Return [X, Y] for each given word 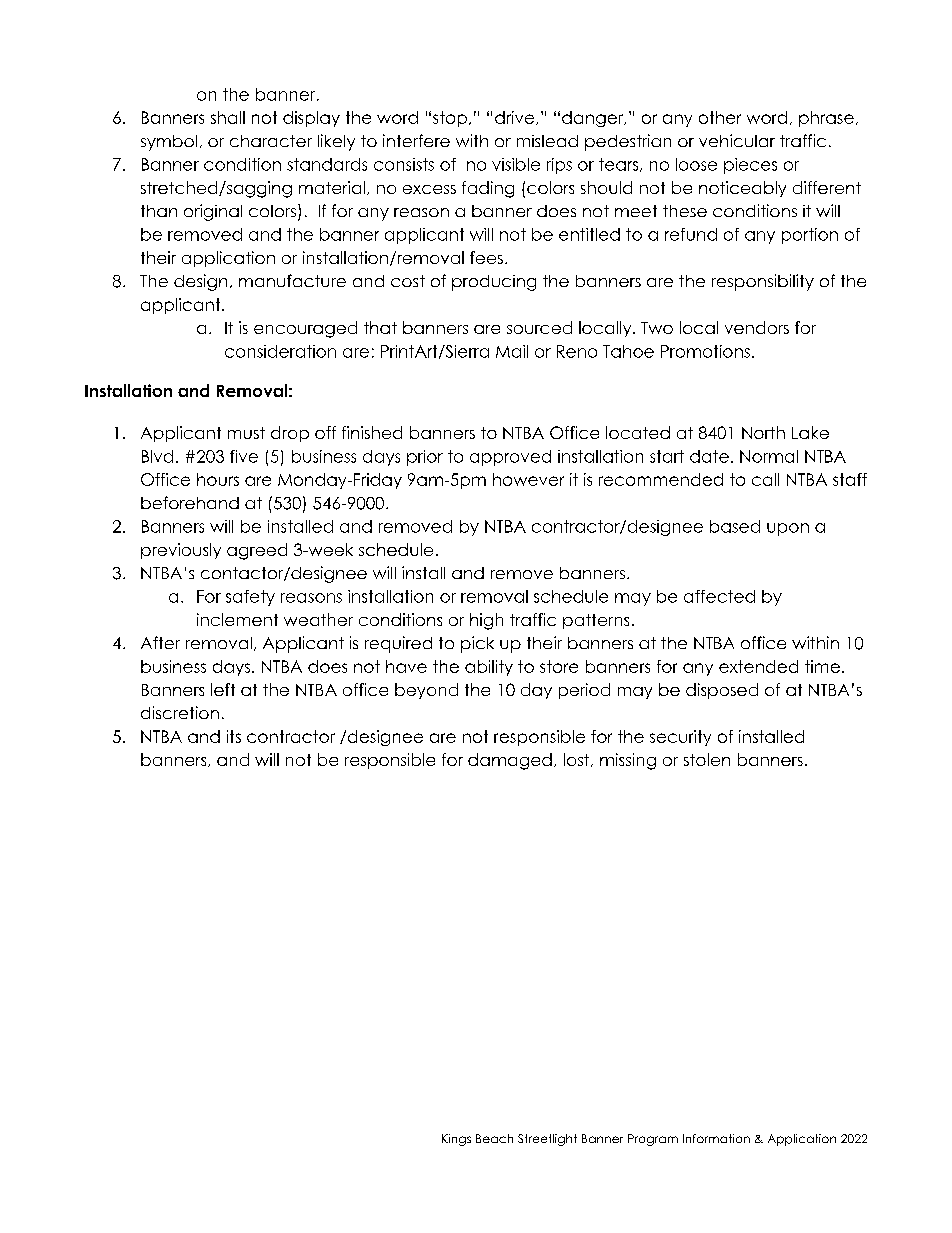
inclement [237, 619]
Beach [494, 1138]
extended [758, 666]
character [271, 141]
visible [516, 164]
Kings [456, 1140]
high [486, 621]
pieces [750, 166]
